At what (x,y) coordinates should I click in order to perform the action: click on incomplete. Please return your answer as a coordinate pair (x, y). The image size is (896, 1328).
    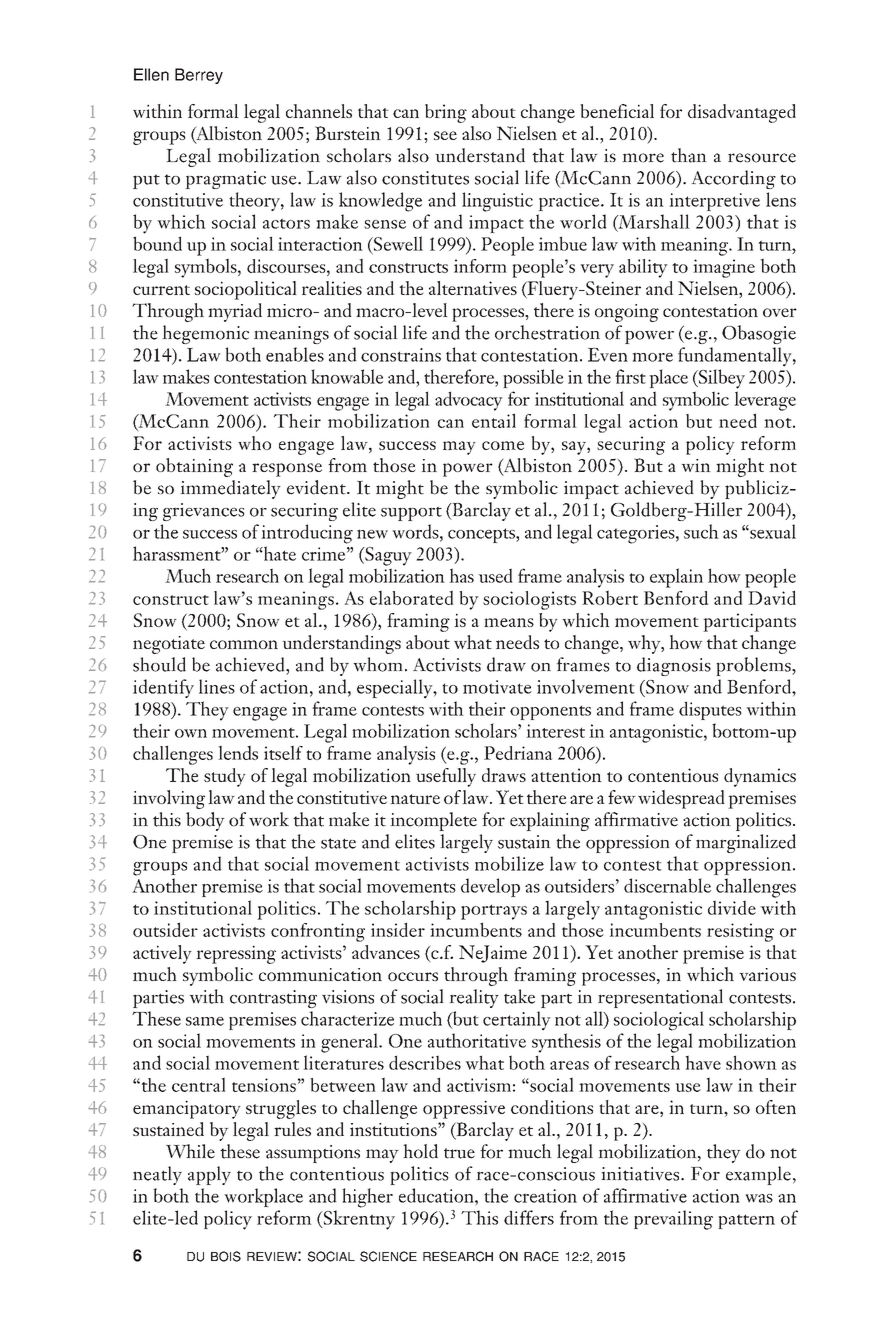
    Looking at the image, I should click on (433, 821).
